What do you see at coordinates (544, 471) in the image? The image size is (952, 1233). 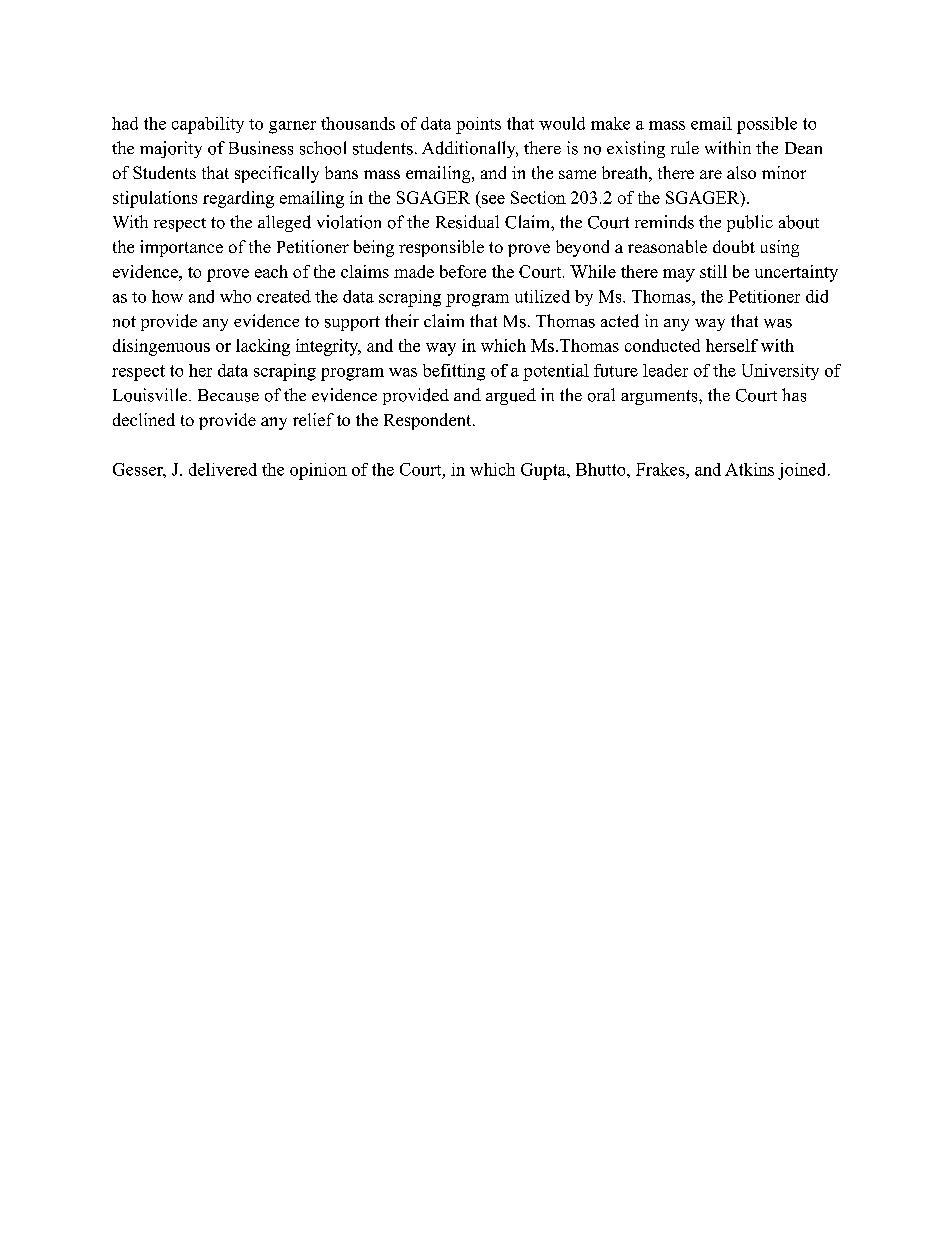 I see `Gupta` at bounding box center [544, 471].
